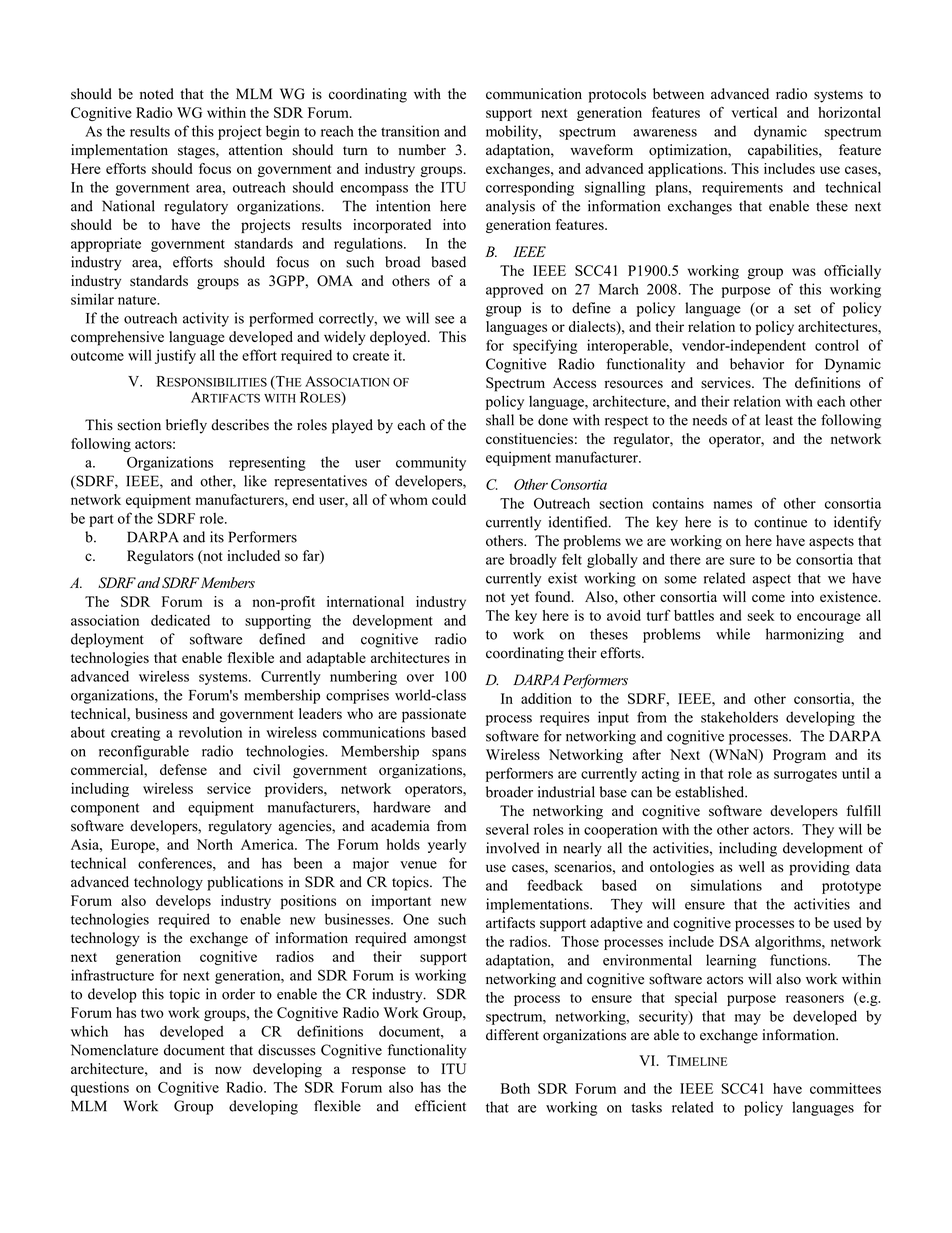  Describe the element at coordinates (410, 131) in the screenshot. I see `transition` at that location.
